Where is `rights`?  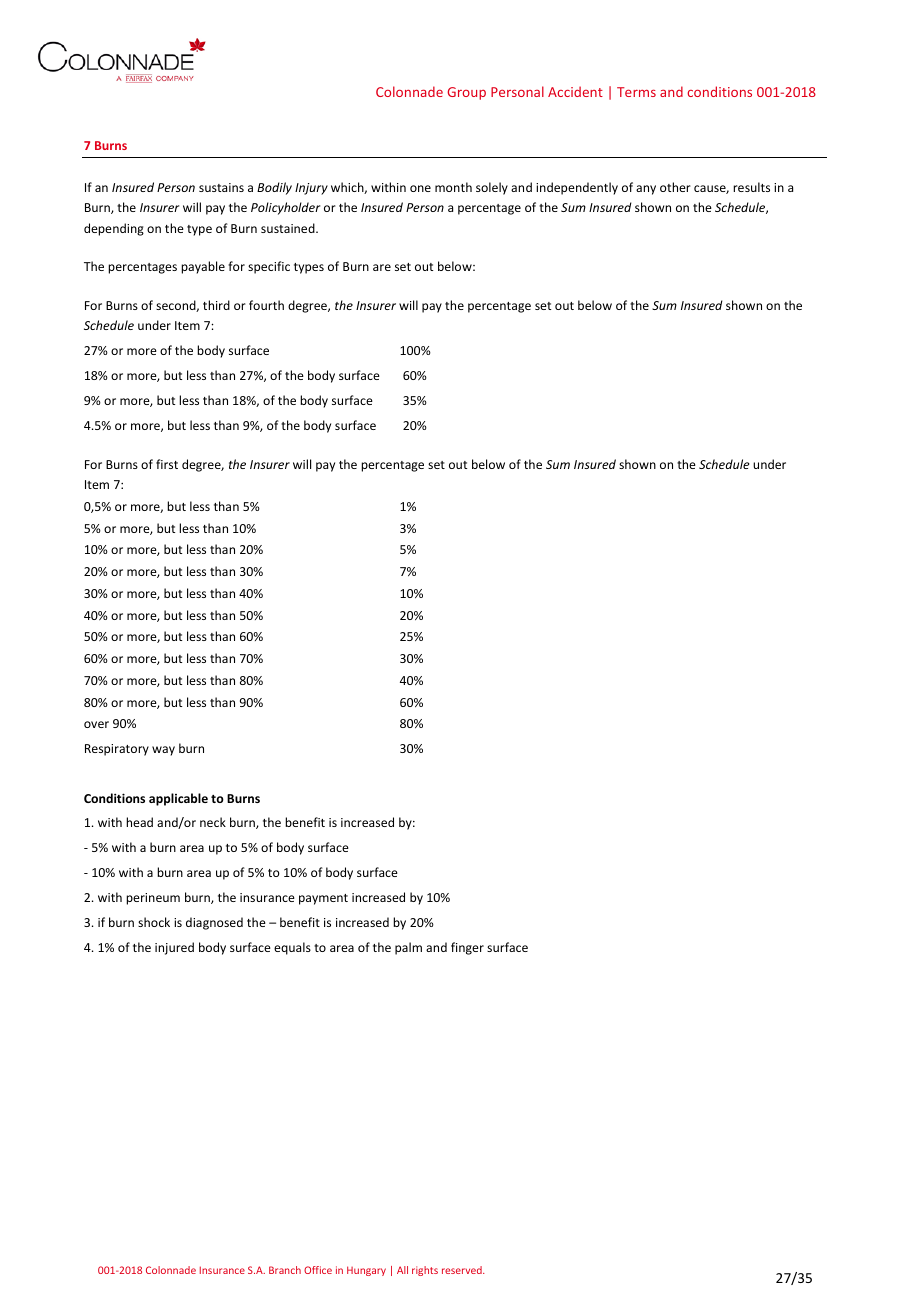 rights is located at coordinates (425, 1271).
